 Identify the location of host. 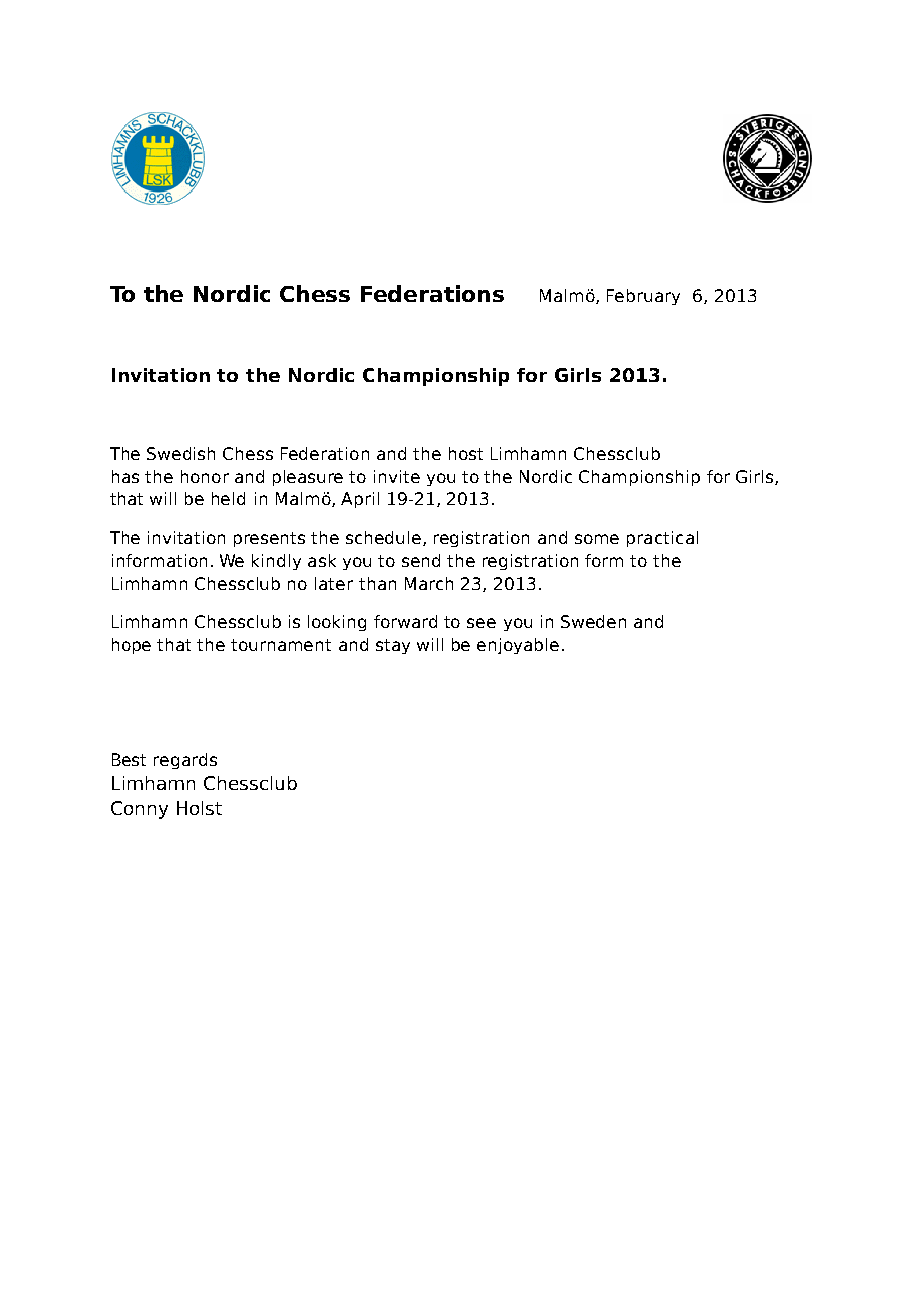
(466, 453).
